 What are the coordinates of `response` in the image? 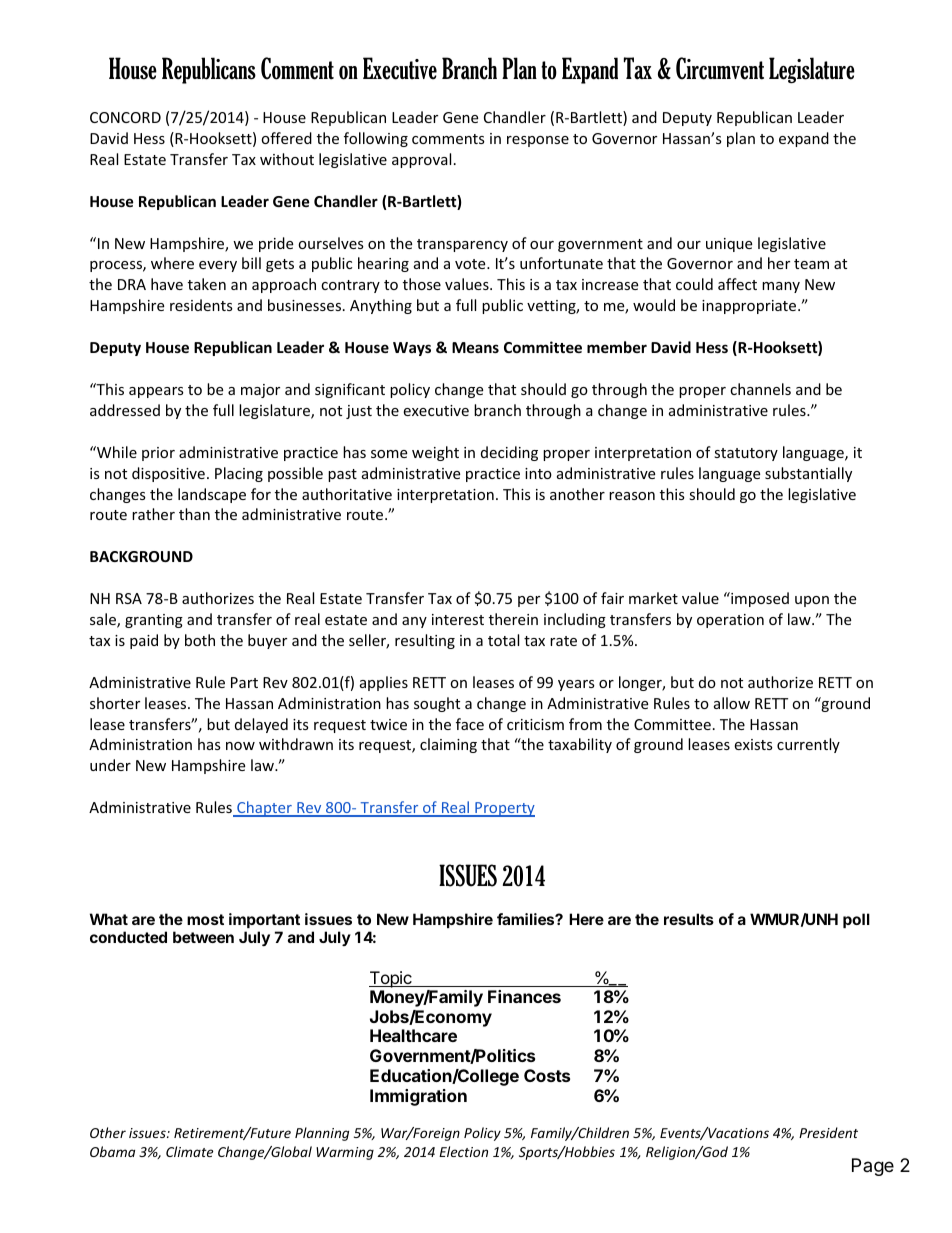 It's located at (538, 141).
